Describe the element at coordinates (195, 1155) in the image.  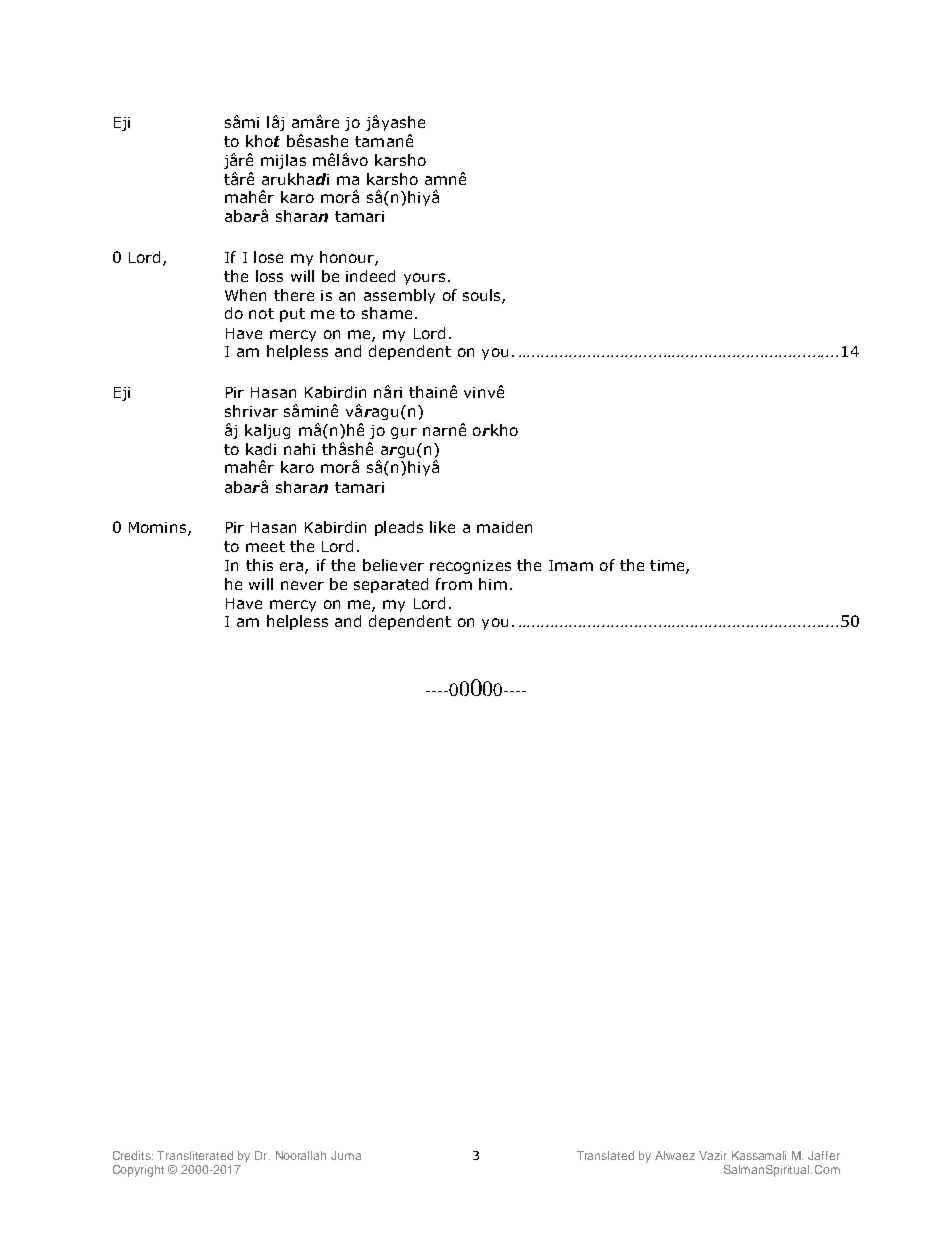
I see `Transliterated` at that location.
